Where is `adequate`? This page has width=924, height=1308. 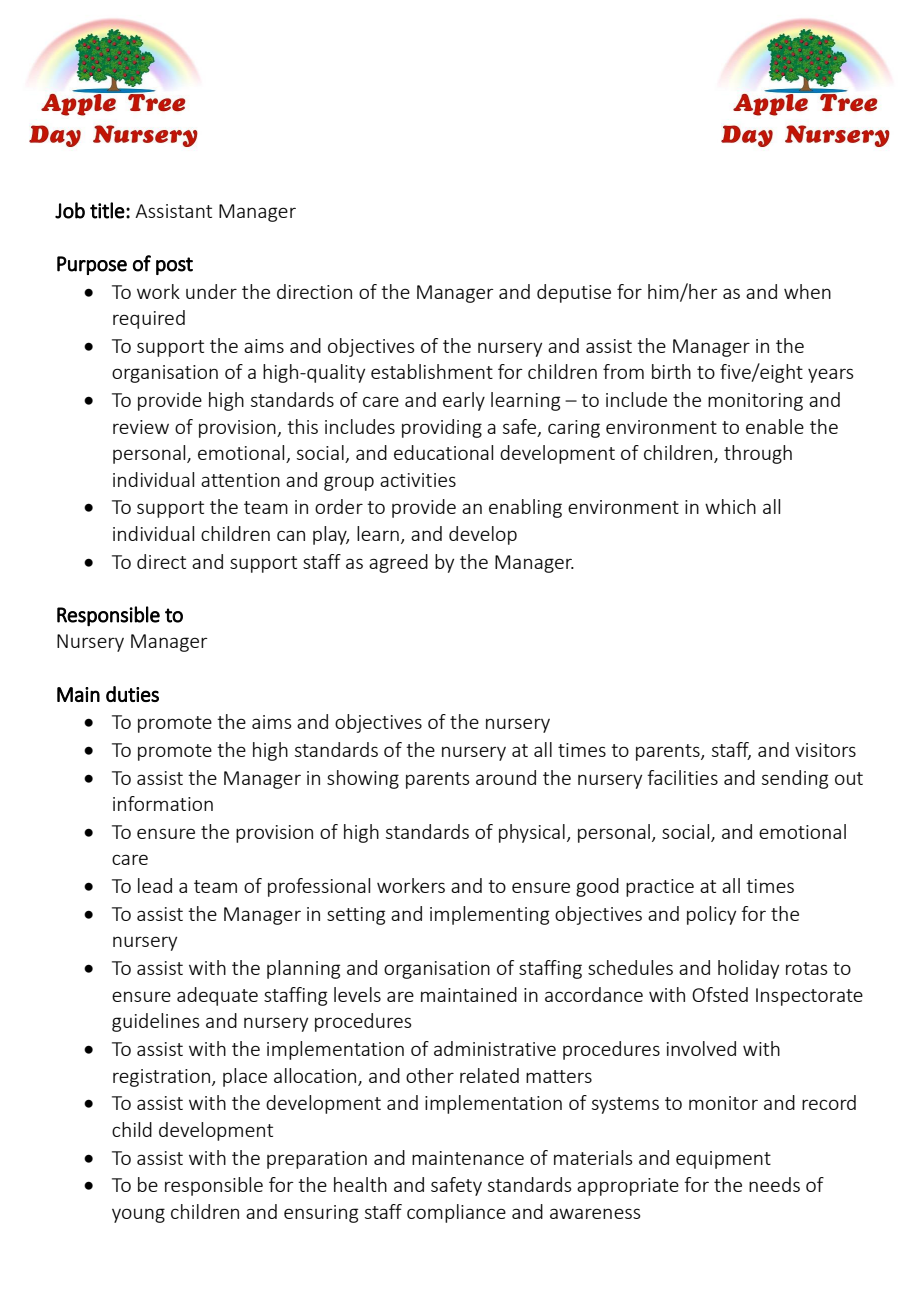
adequate is located at coordinates (217, 996).
